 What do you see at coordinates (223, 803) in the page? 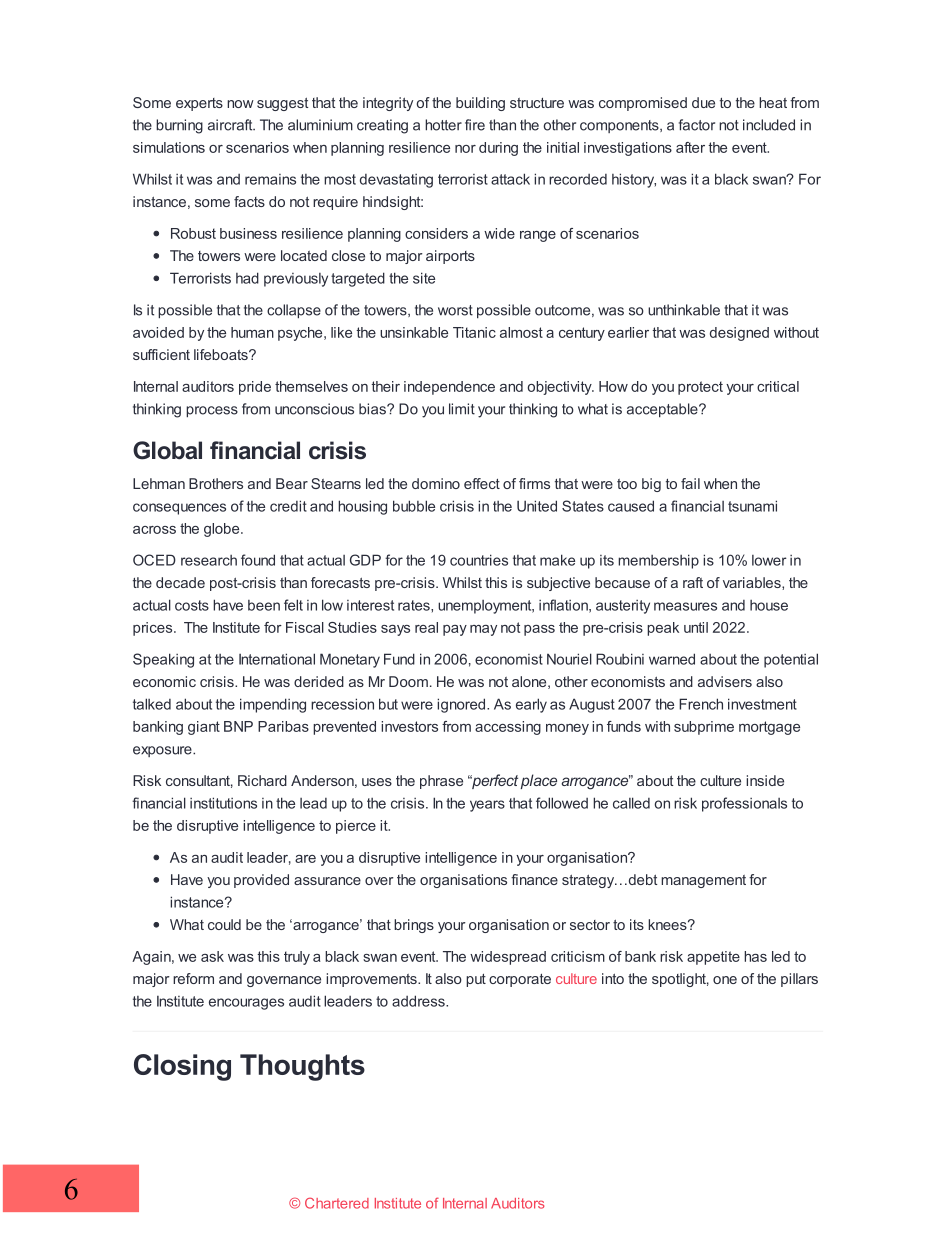
I see `institutions` at bounding box center [223, 803].
